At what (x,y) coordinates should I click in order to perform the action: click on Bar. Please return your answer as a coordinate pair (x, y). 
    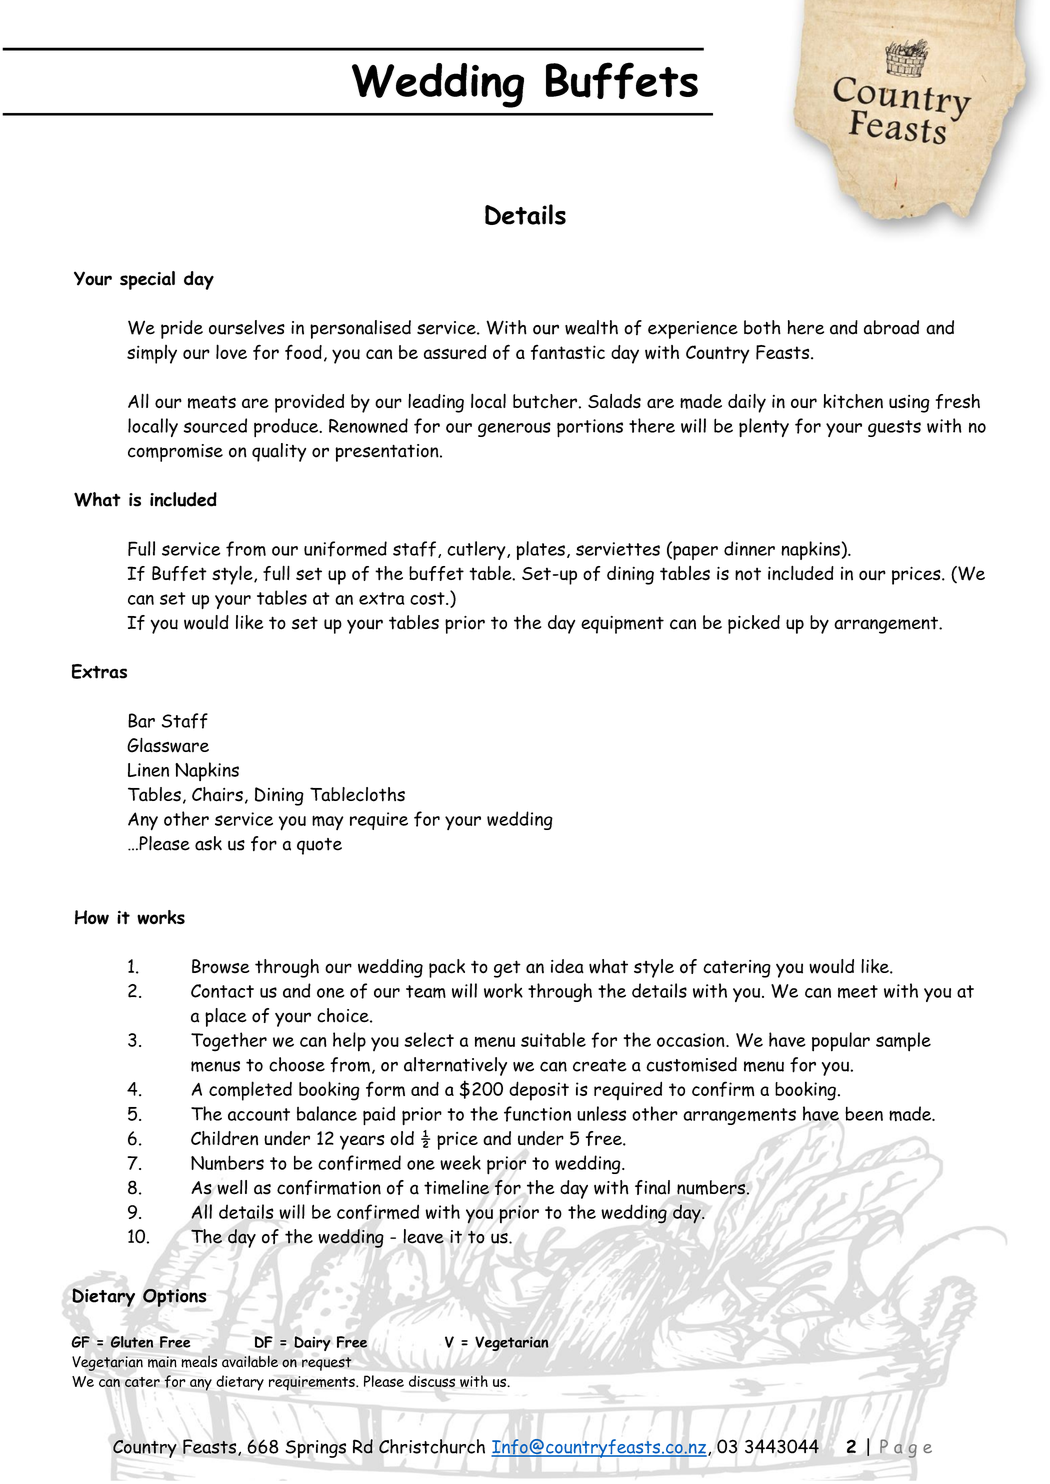
    Looking at the image, I should click on (141, 720).
